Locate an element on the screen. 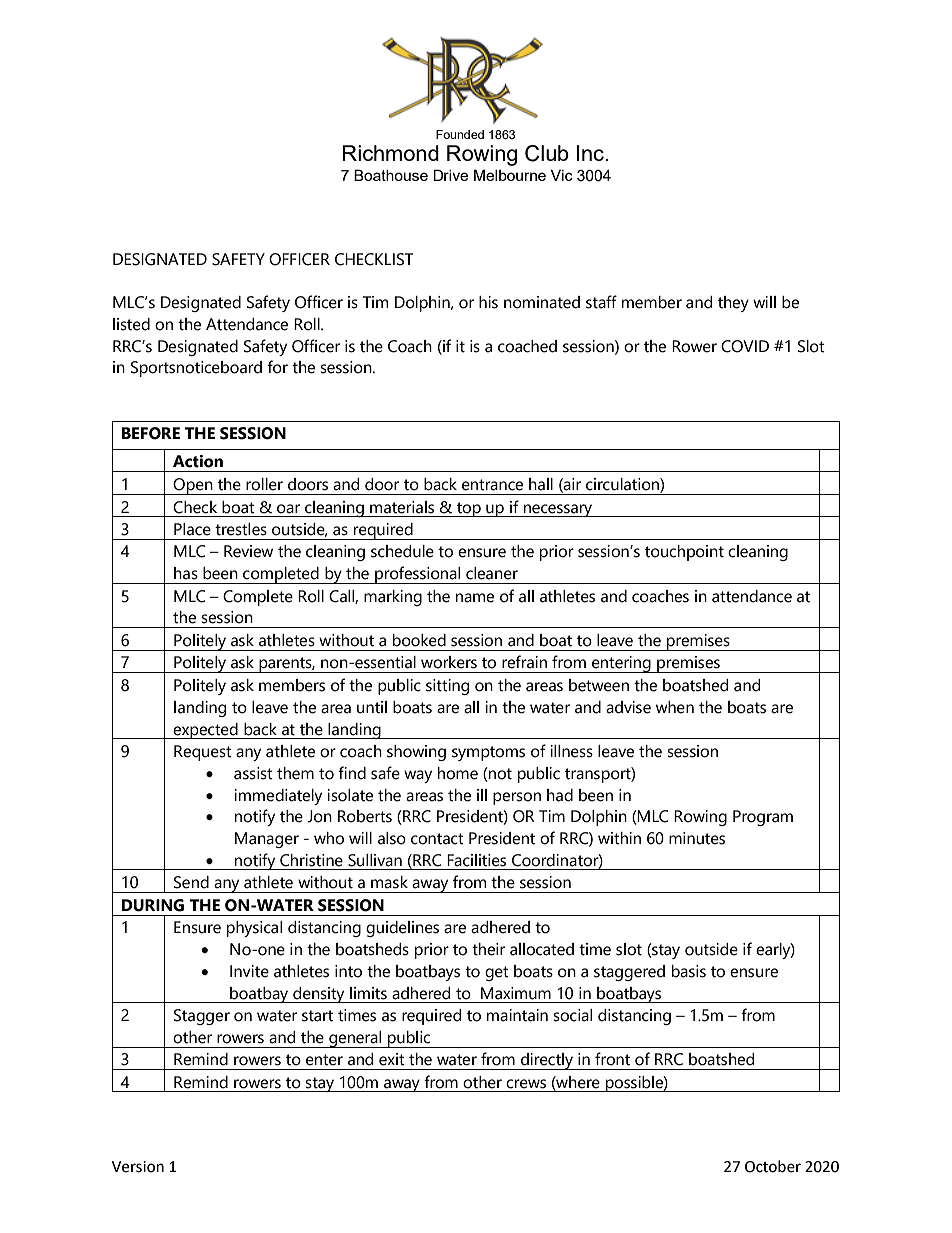 This screenshot has height=1233, width=952. Drive is located at coordinates (450, 175).
